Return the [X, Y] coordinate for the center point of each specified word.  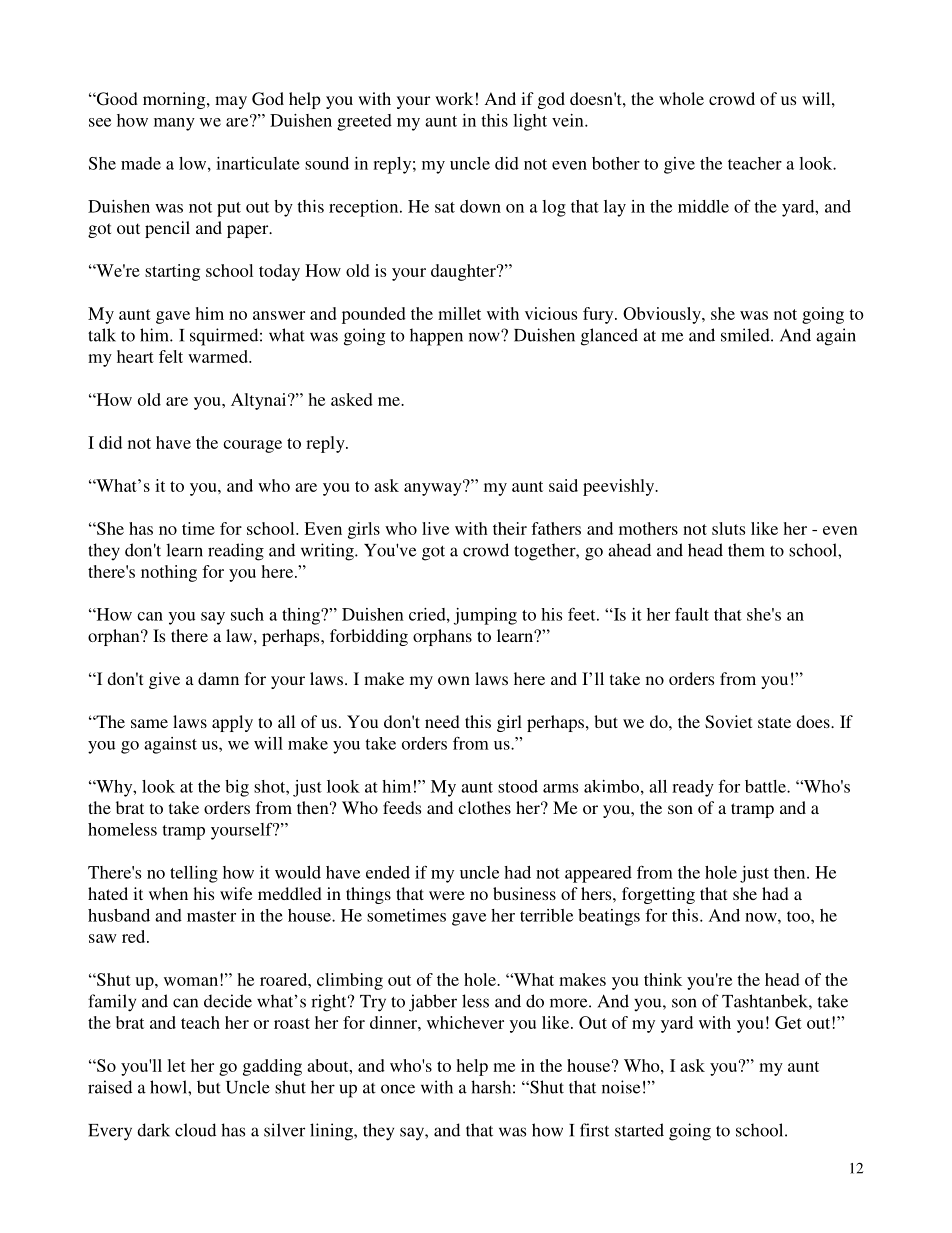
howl [169, 1087]
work [454, 98]
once [398, 1089]
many [174, 124]
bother [616, 163]
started [639, 1130]
